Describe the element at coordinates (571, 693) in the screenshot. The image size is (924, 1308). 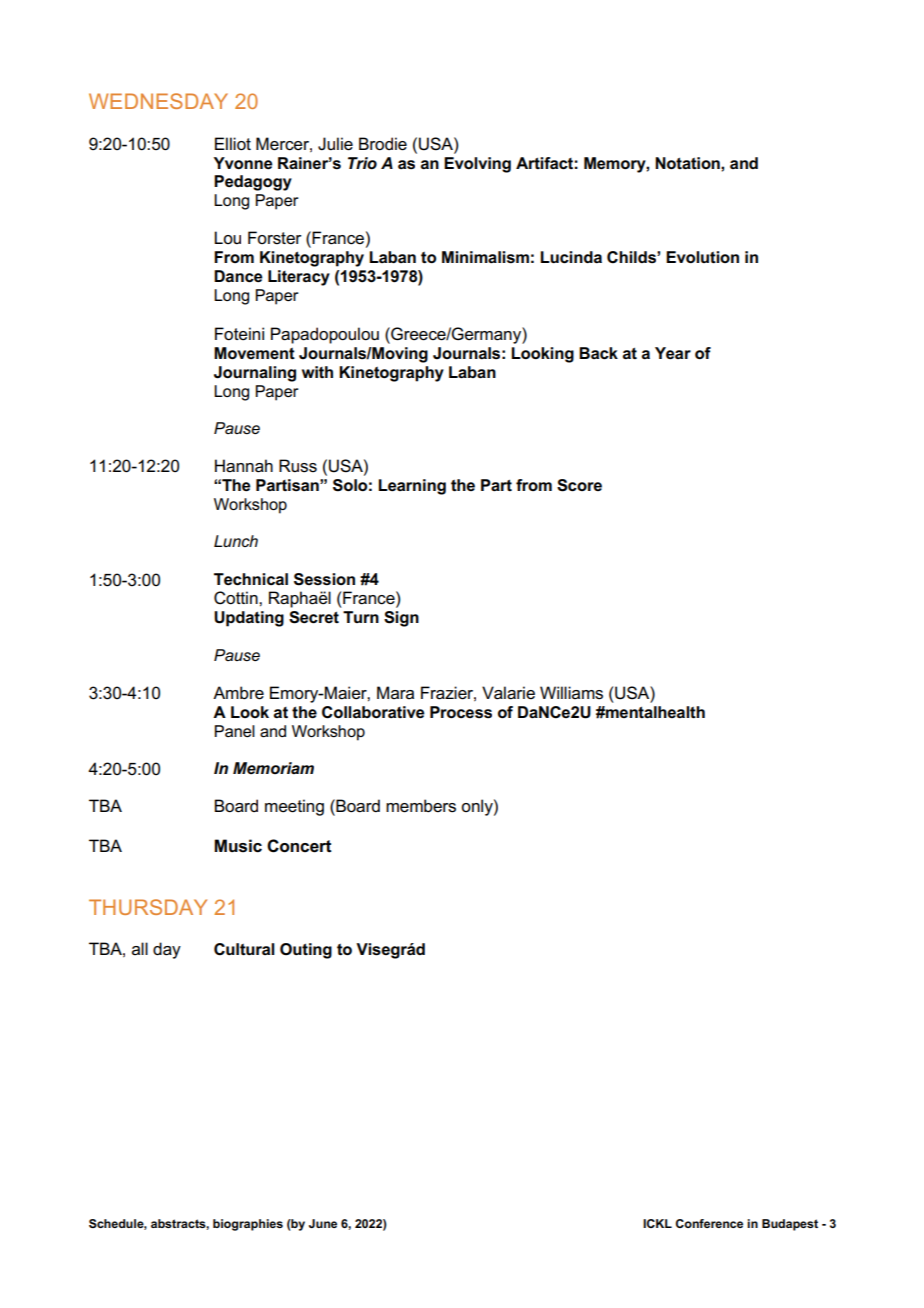
I see `Williams` at that location.
